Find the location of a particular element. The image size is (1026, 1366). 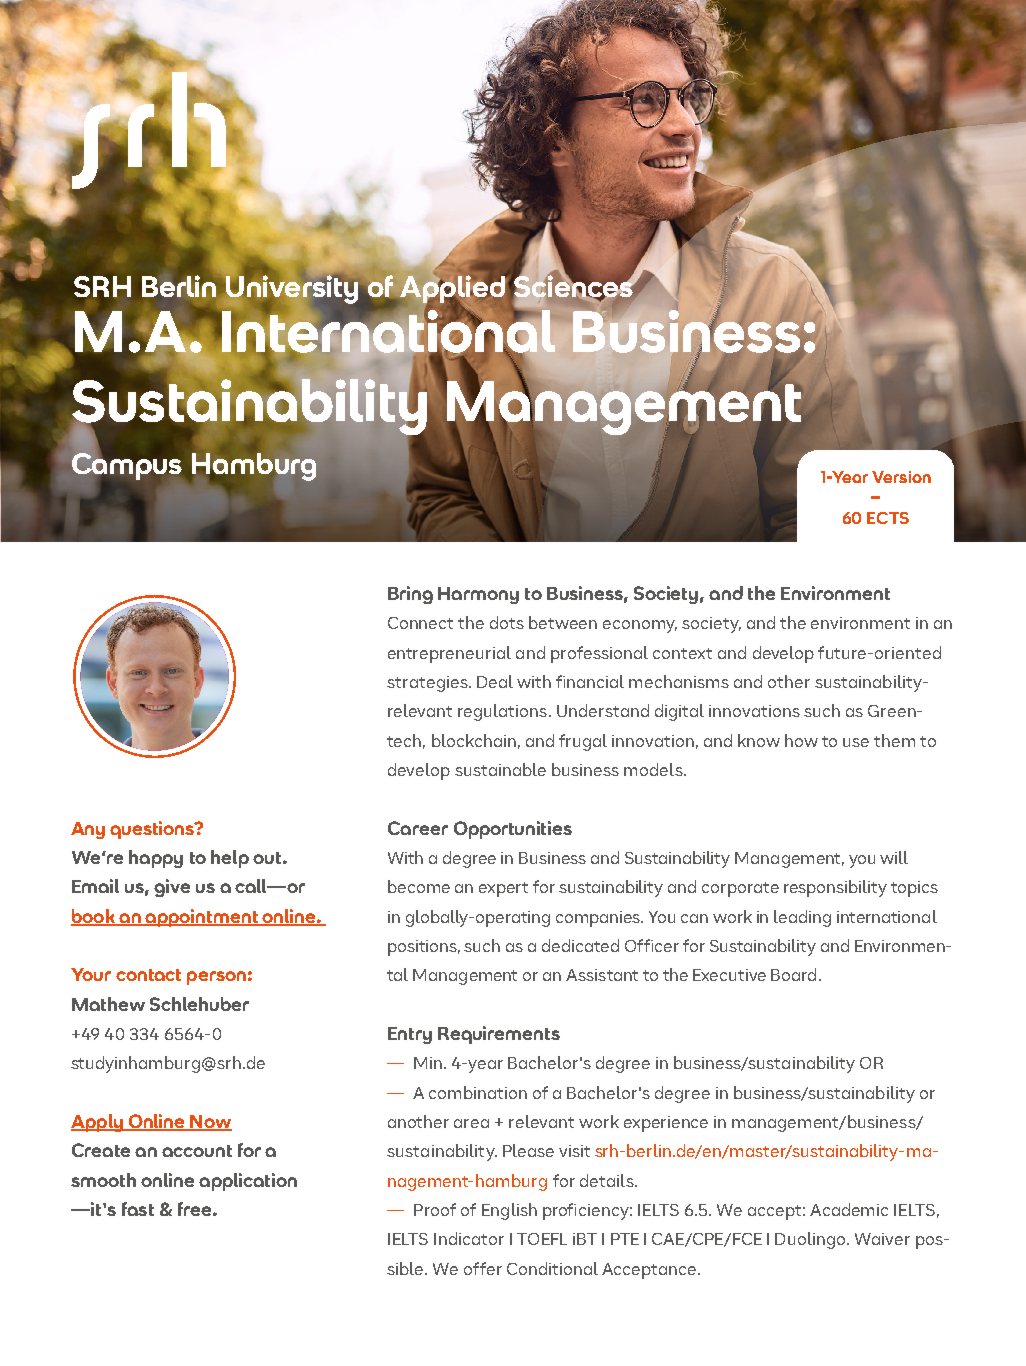

Duolingo is located at coordinates (811, 1240).
